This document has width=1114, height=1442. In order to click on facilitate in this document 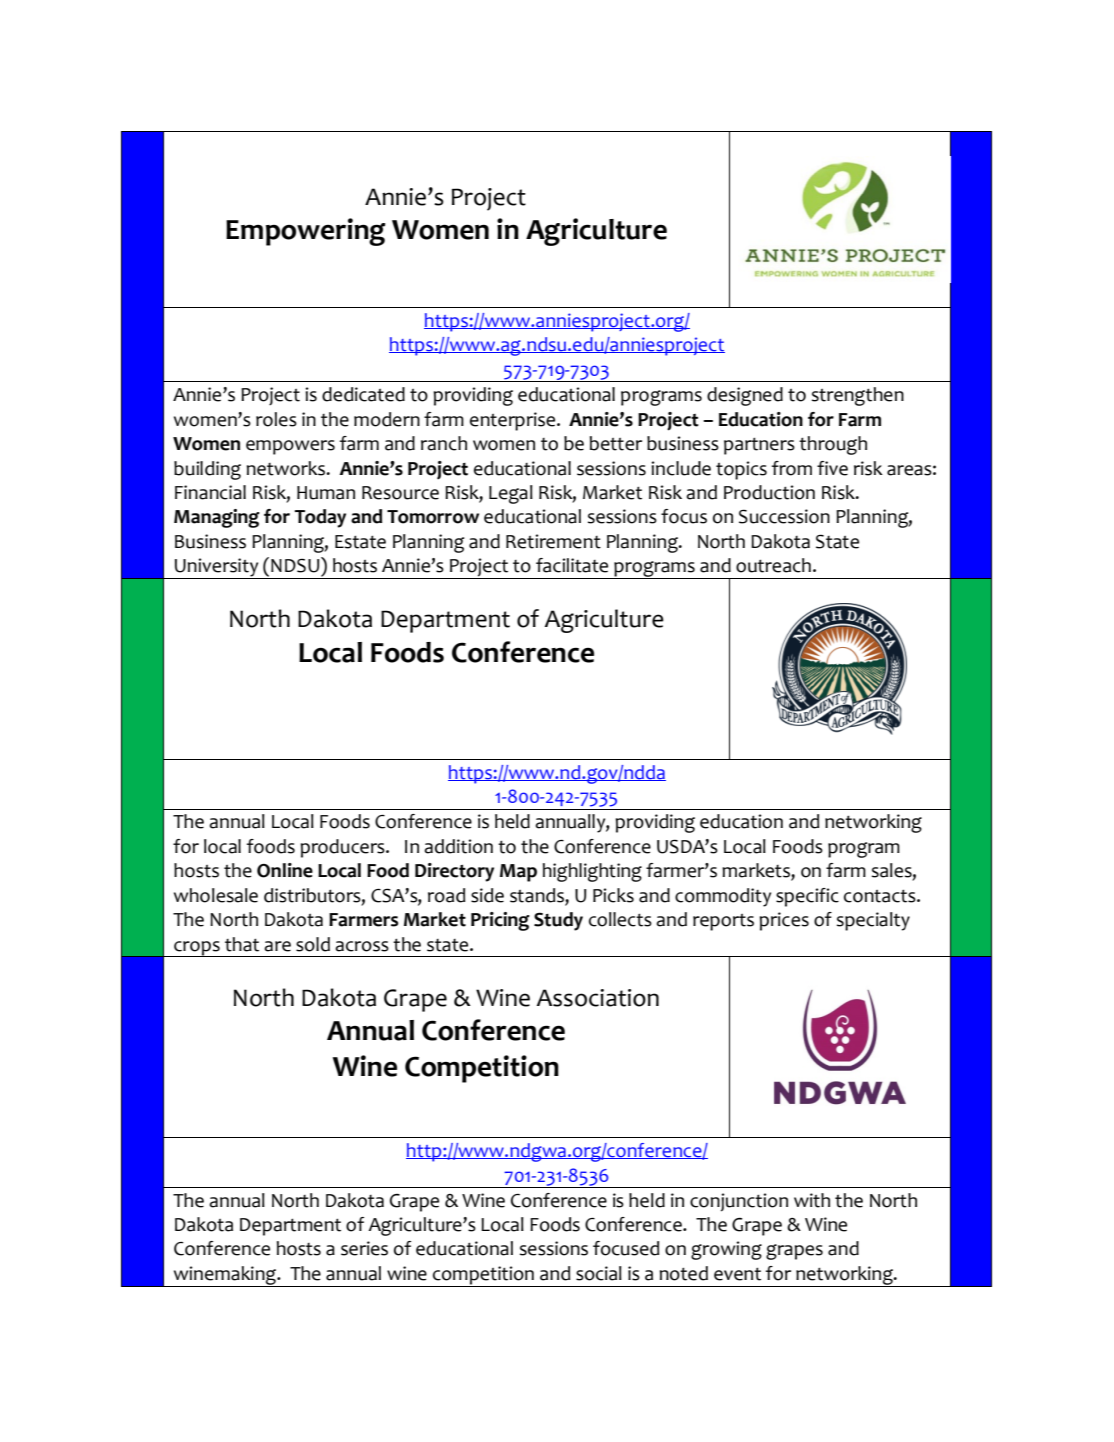, I will do `click(572, 565)`.
